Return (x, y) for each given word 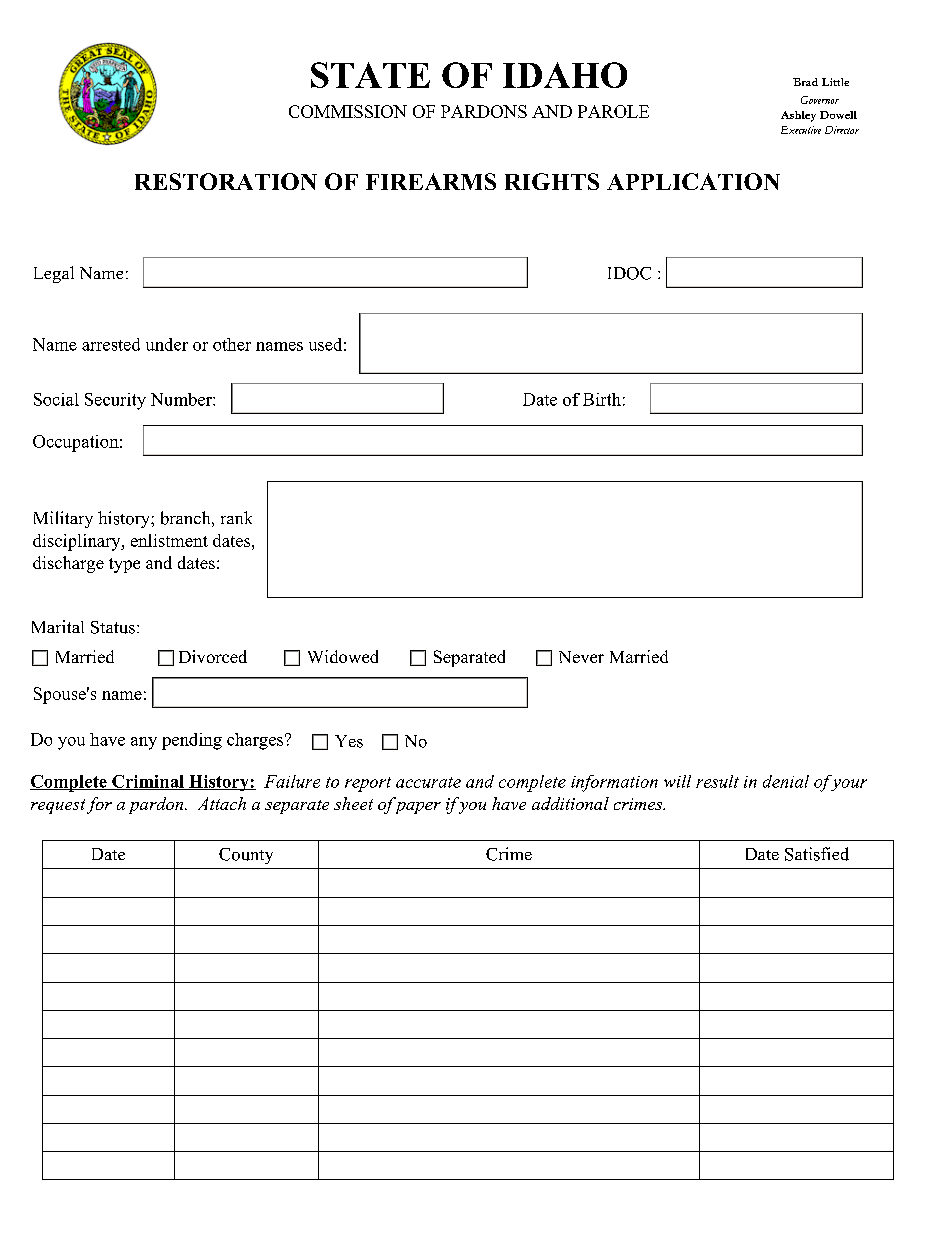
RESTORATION (226, 181)
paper (418, 808)
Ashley (798, 116)
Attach (222, 803)
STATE (370, 75)
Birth (602, 399)
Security (115, 401)
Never (581, 657)
